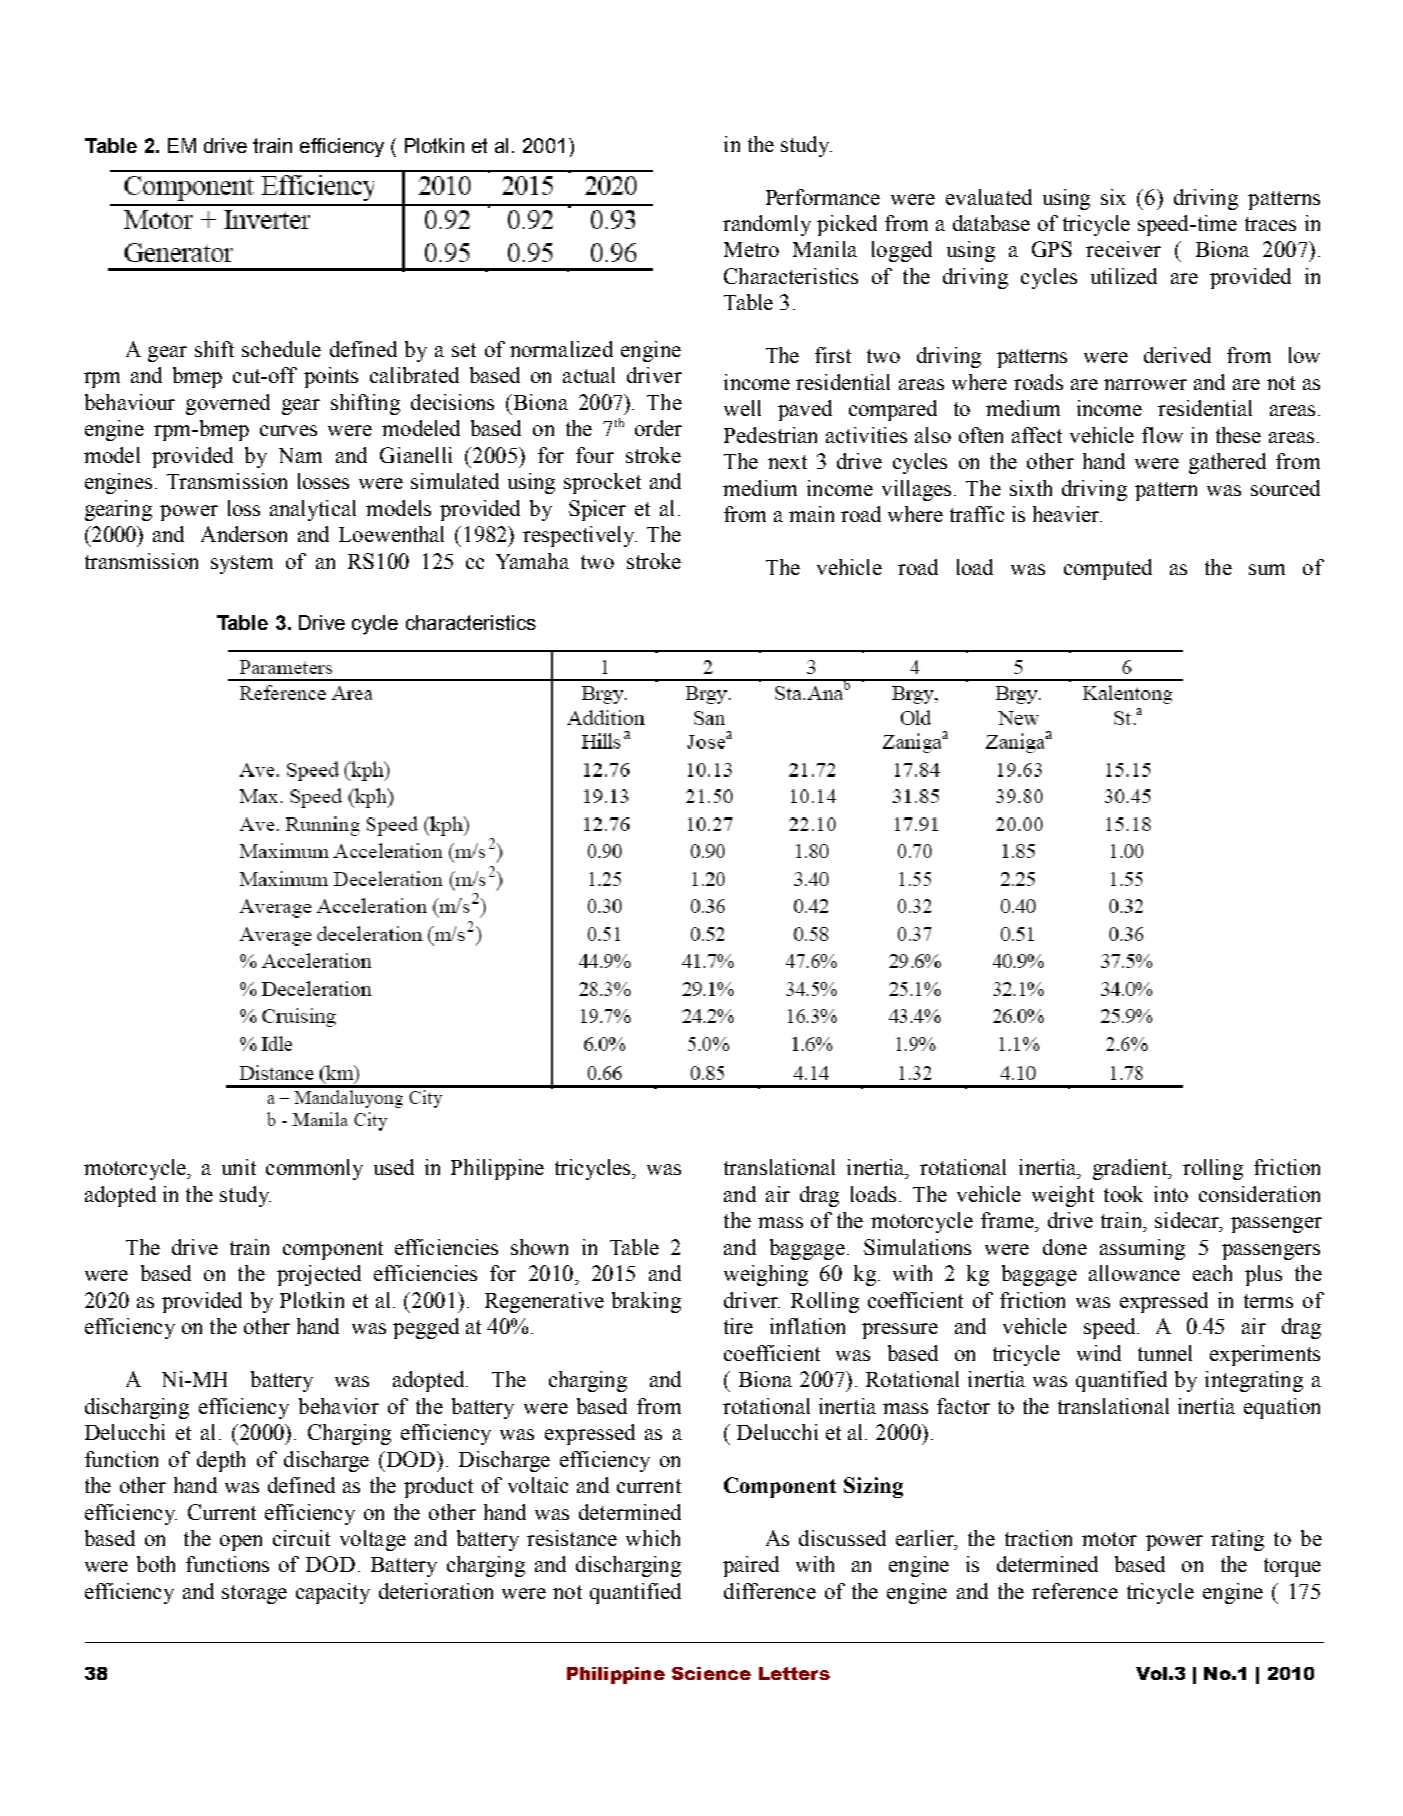 The width and height of the screenshot is (1403, 1816). What do you see at coordinates (281, 349) in the screenshot?
I see `schedule` at bounding box center [281, 349].
